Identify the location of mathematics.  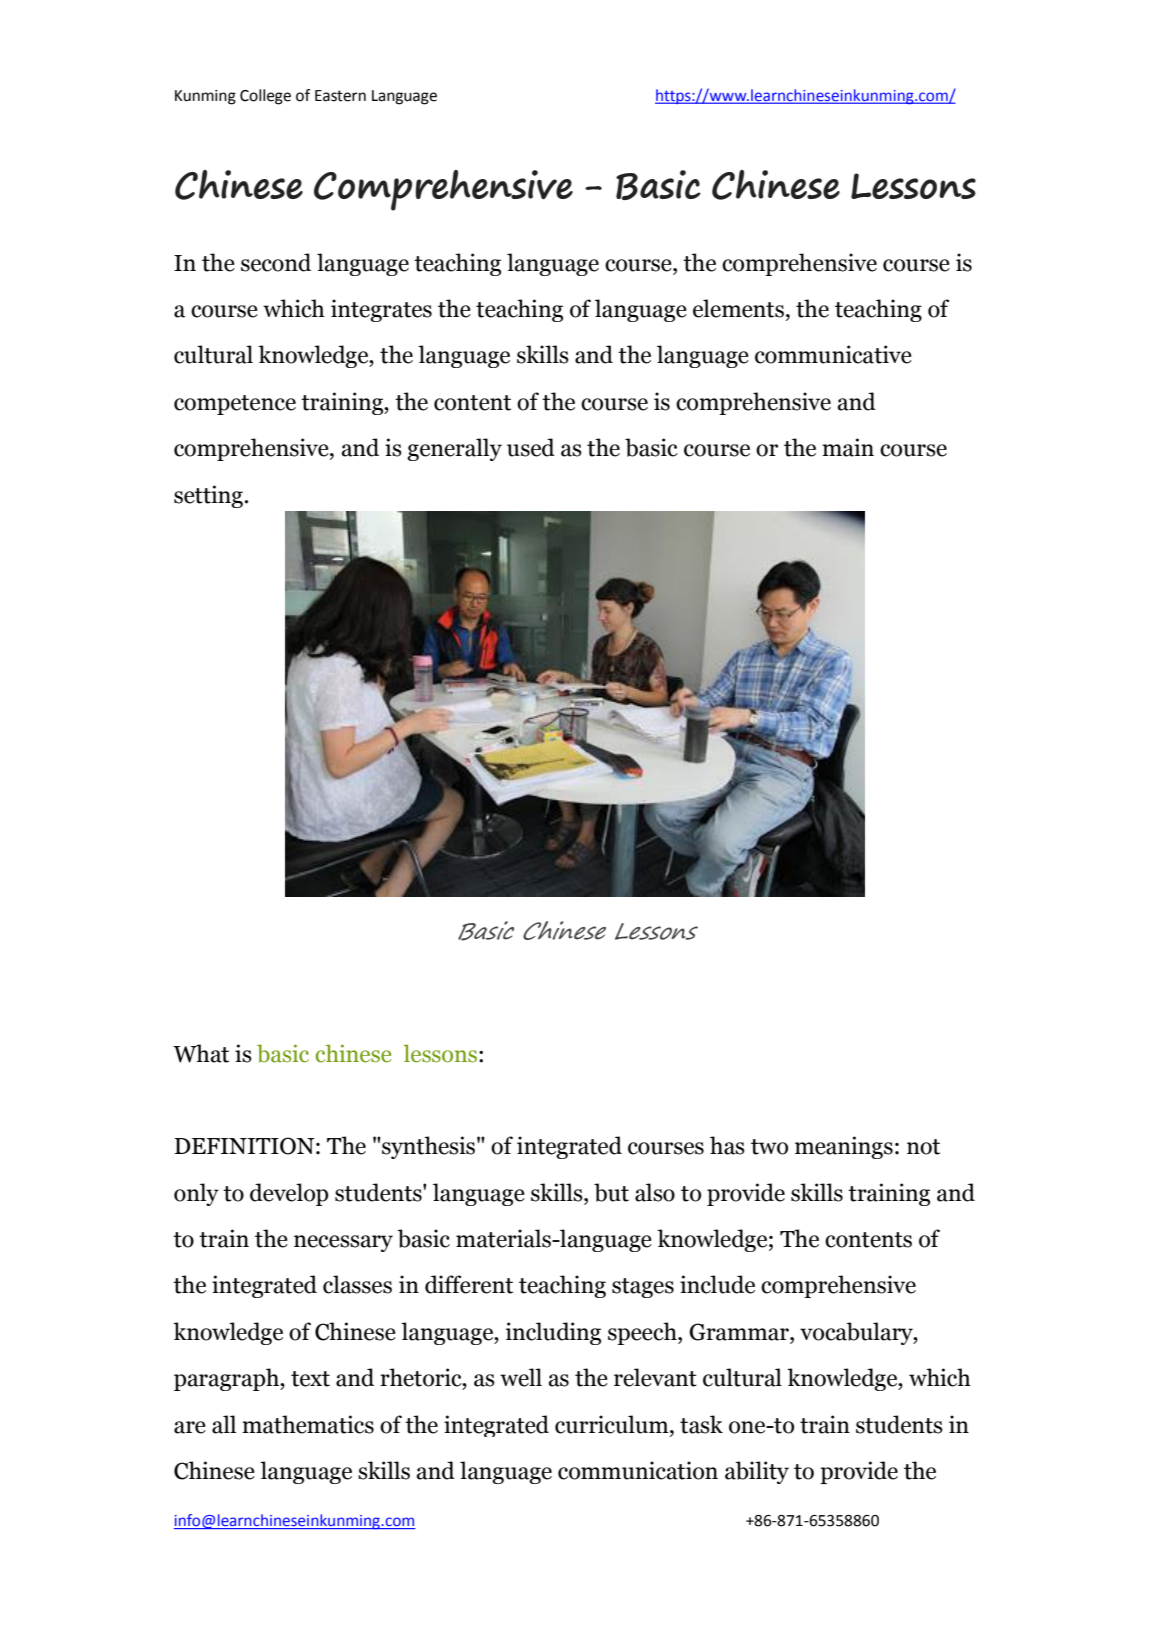
(308, 1424).
